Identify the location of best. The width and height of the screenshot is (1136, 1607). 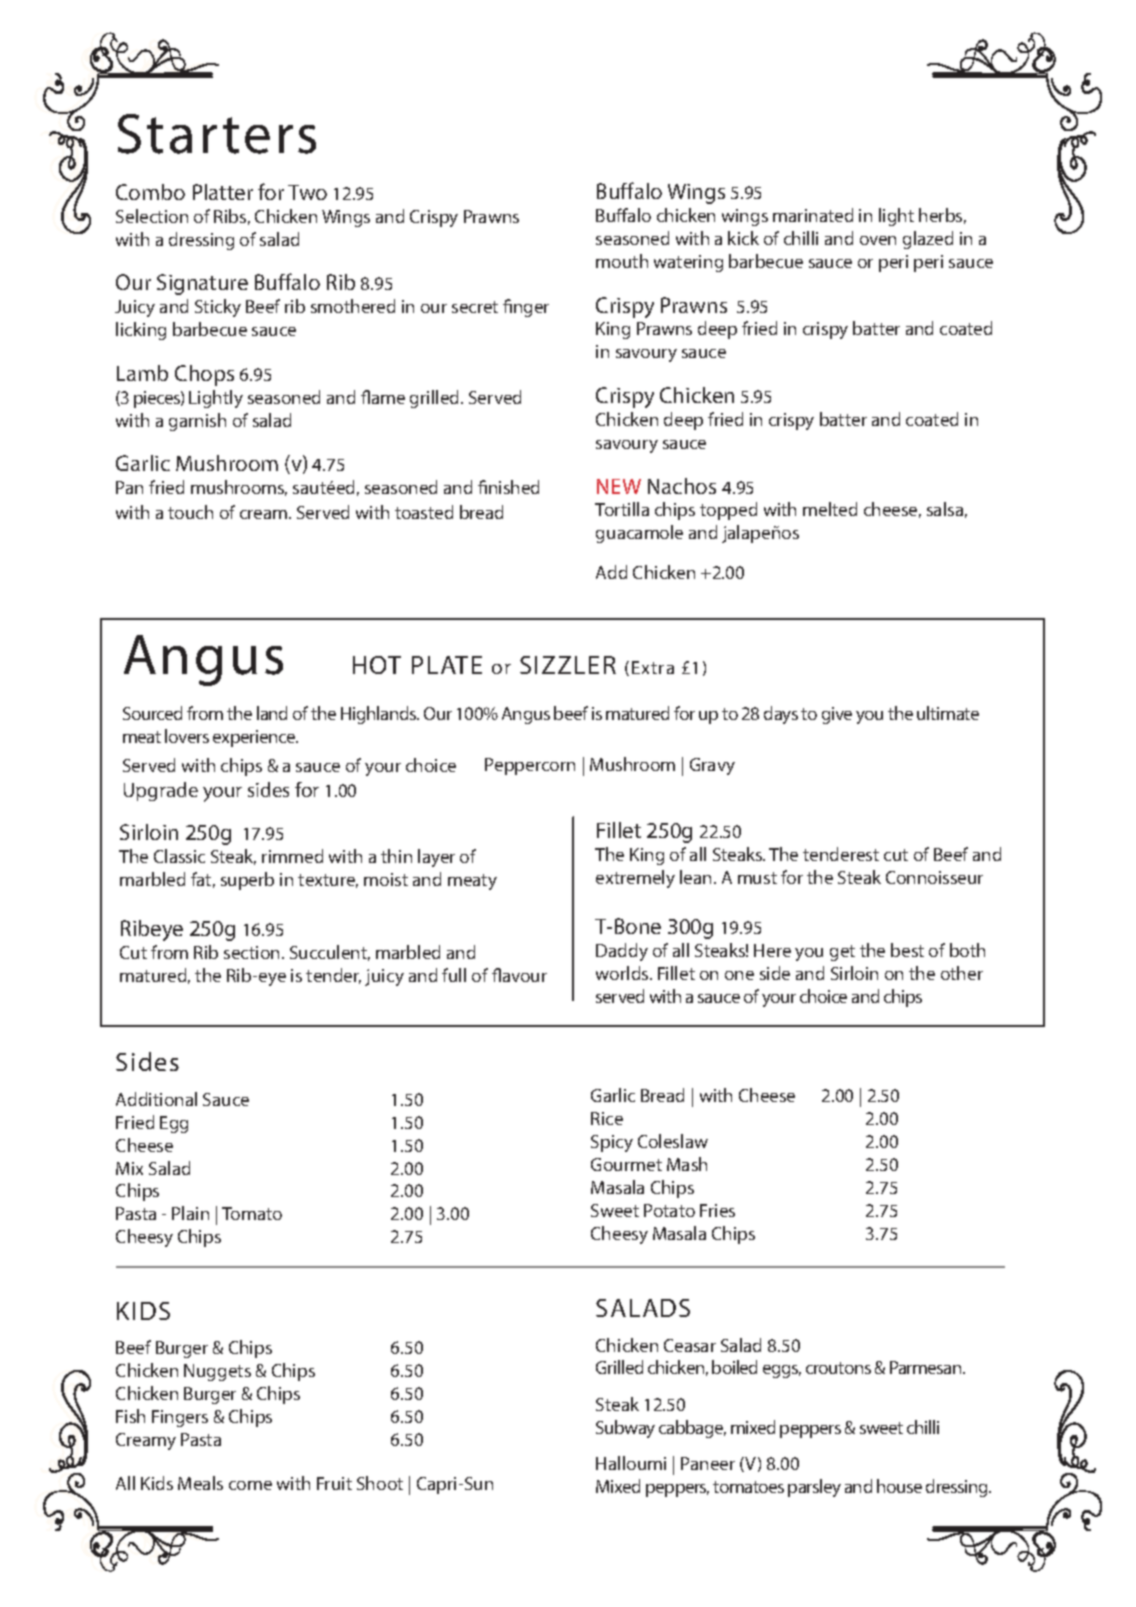
(907, 950).
